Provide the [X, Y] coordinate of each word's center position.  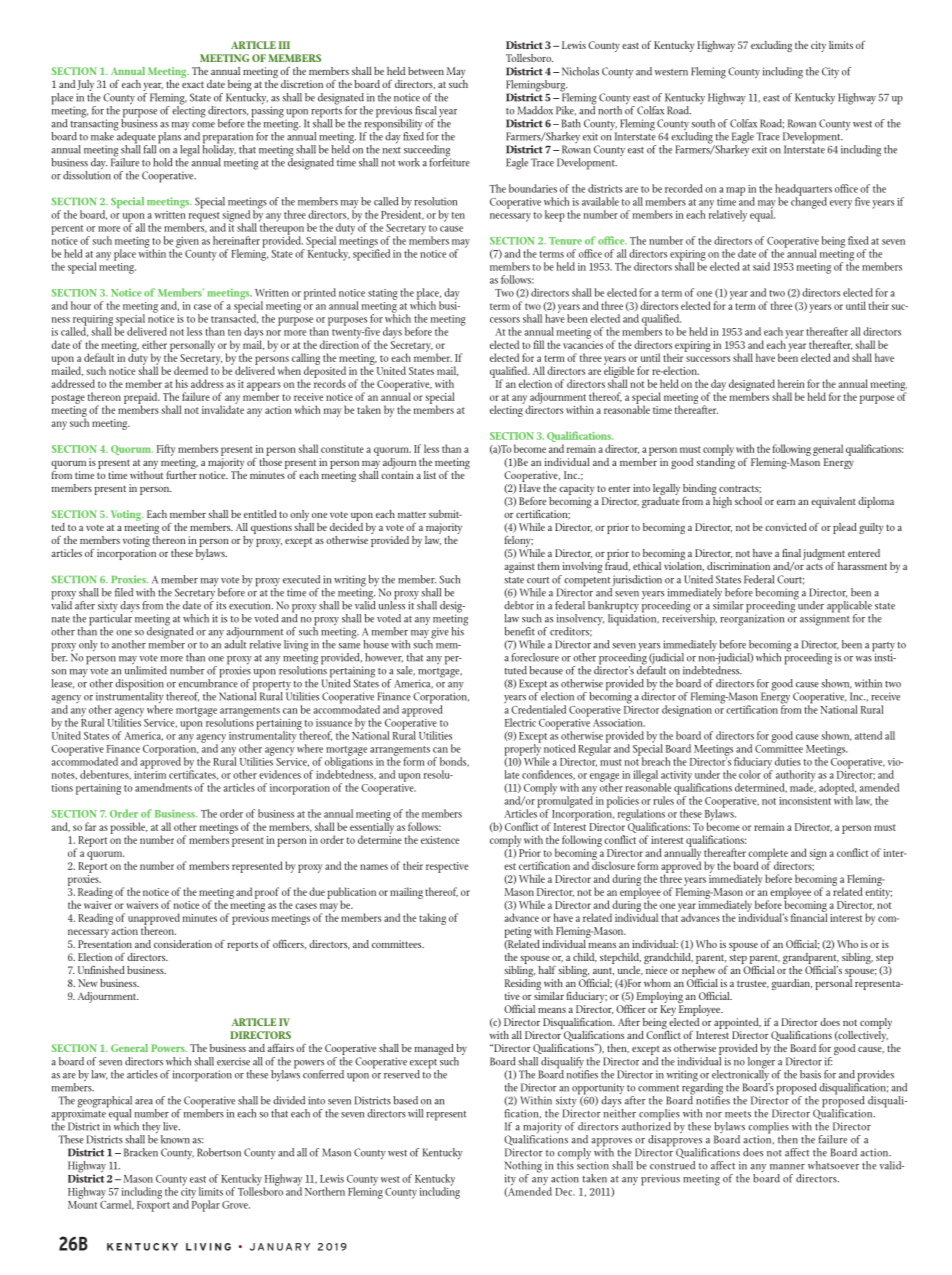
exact [193, 84]
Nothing [523, 1168]
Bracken [141, 1152]
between [426, 71]
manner [787, 1167]
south [703, 123]
